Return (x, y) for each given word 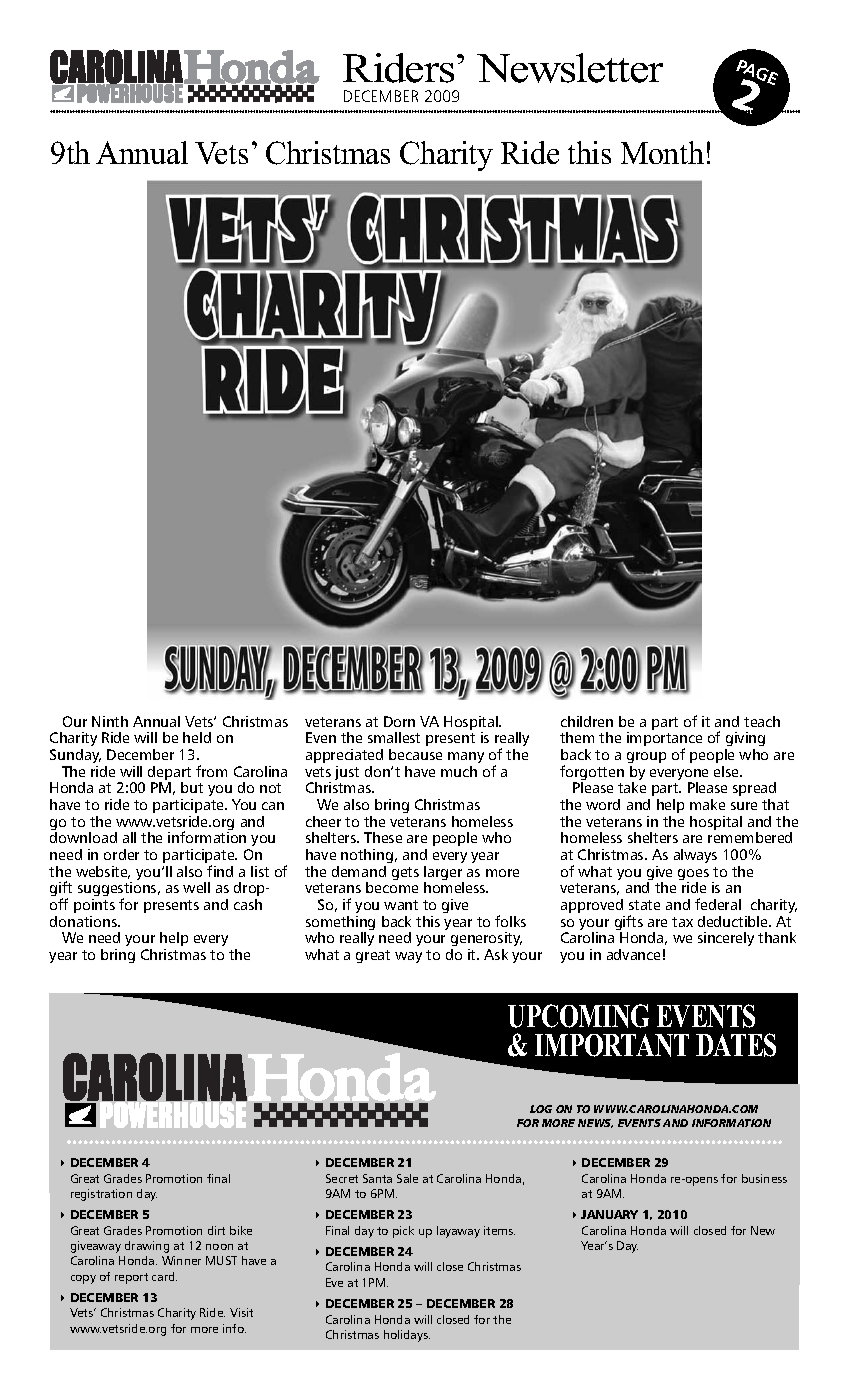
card (164, 1276)
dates (736, 1045)
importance (664, 741)
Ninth (110, 721)
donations (84, 921)
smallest (394, 737)
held (197, 737)
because (415, 754)
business (764, 1178)
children (587, 721)
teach (762, 721)
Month (662, 152)
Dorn (399, 721)
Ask (496, 954)
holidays (407, 1336)
